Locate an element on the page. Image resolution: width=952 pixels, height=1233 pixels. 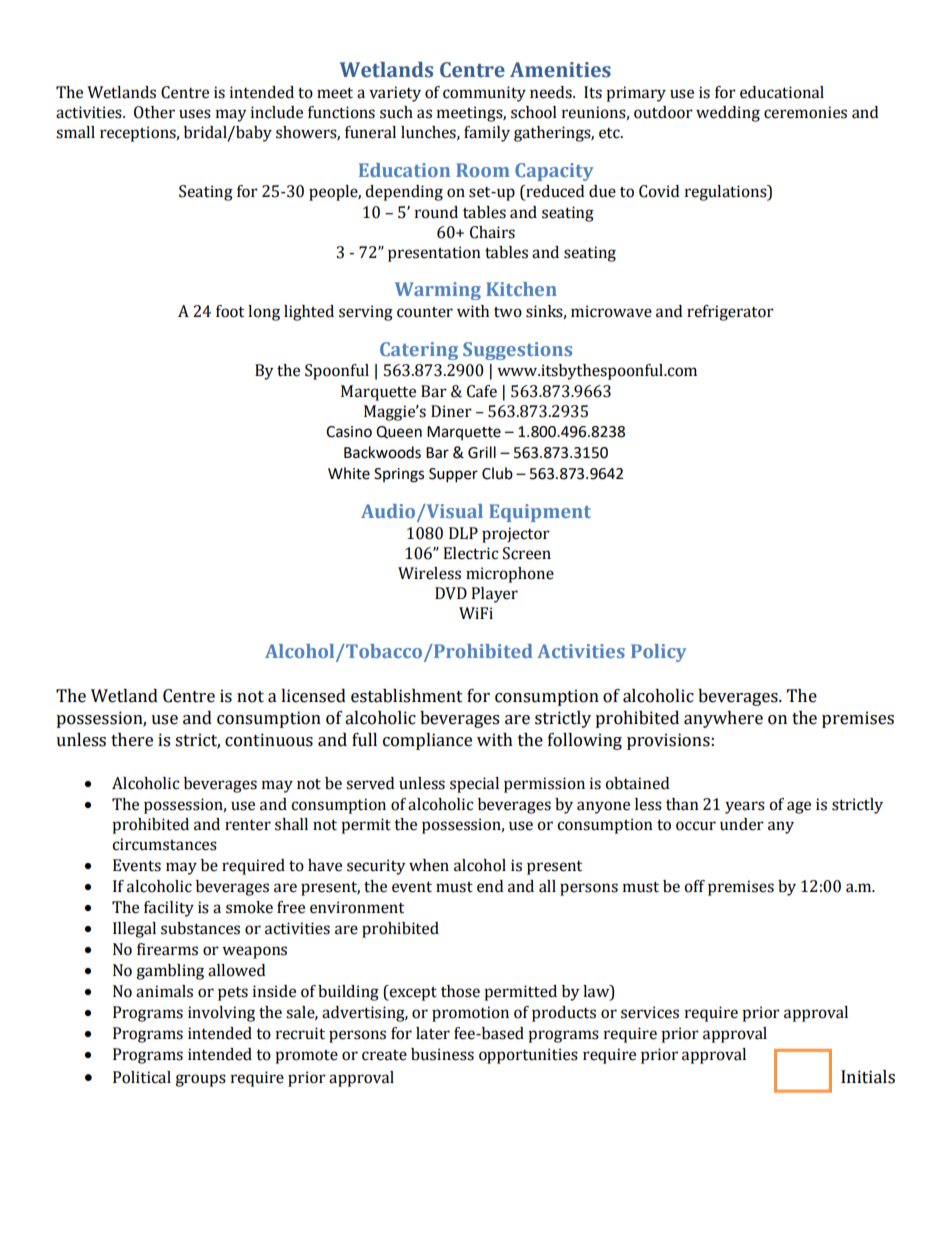
Political is located at coordinates (142, 1077).
